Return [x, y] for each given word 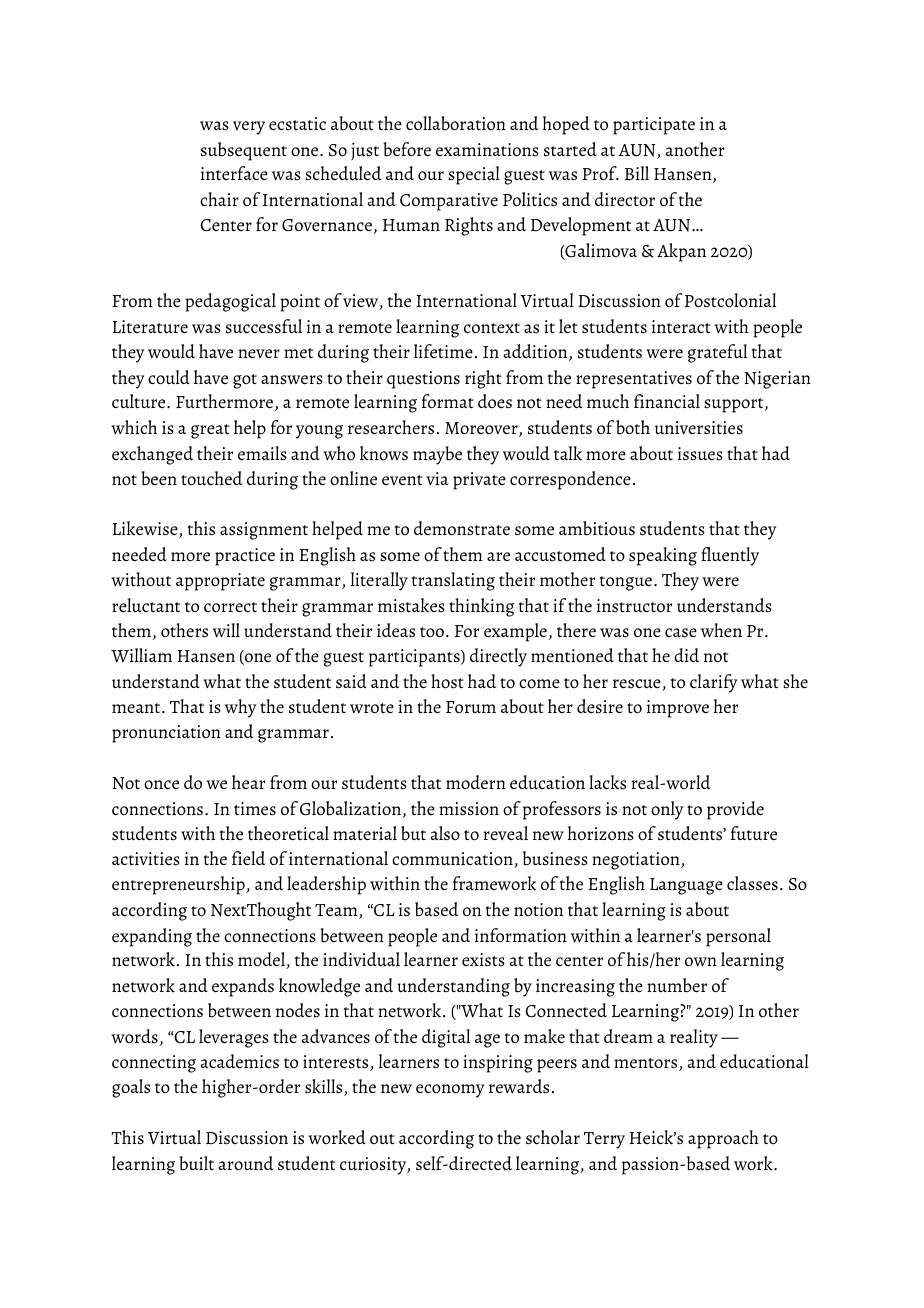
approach [723, 1139]
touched [212, 478]
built [196, 1163]
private [479, 481]
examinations [487, 150]
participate [654, 126]
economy [450, 1091]
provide [735, 810]
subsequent [244, 151]
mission [469, 809]
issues [700, 454]
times [255, 809]
